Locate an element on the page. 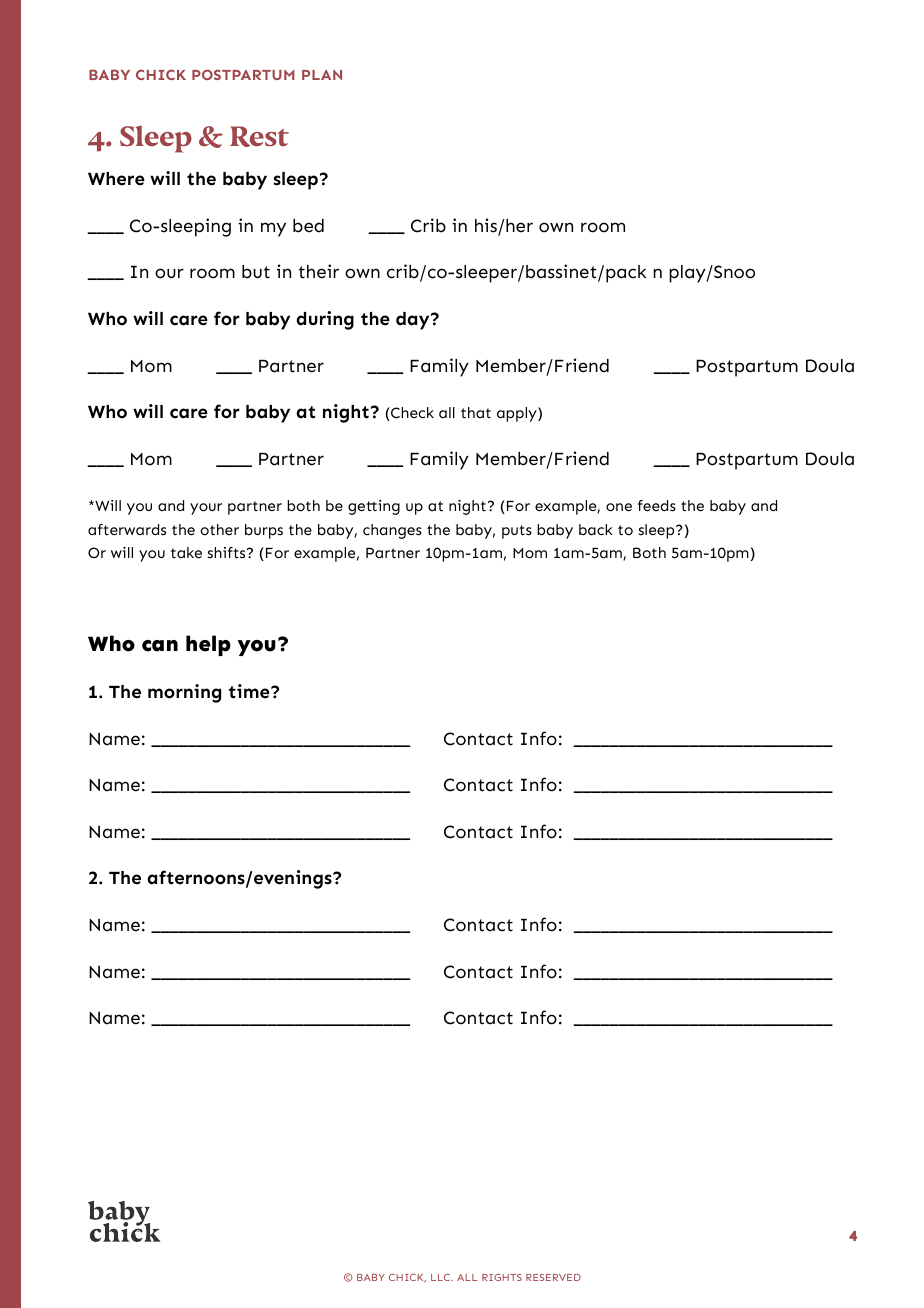  back is located at coordinates (596, 530).
